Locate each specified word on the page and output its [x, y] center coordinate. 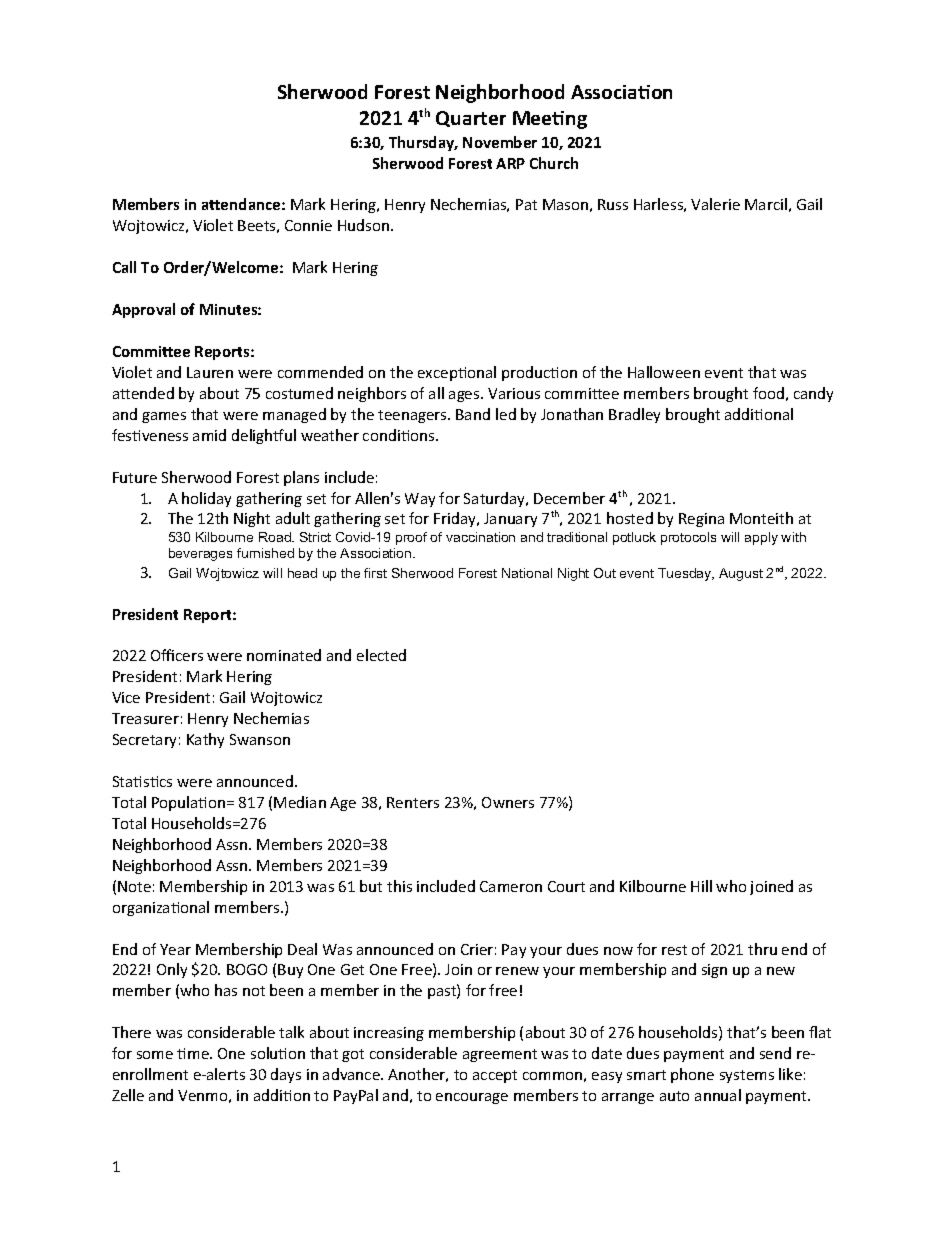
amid [209, 435]
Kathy [205, 740]
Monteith [761, 518]
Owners [508, 802]
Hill [701, 886]
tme [194, 1053]
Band [473, 414]
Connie [308, 225]
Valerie [715, 204]
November [500, 142]
